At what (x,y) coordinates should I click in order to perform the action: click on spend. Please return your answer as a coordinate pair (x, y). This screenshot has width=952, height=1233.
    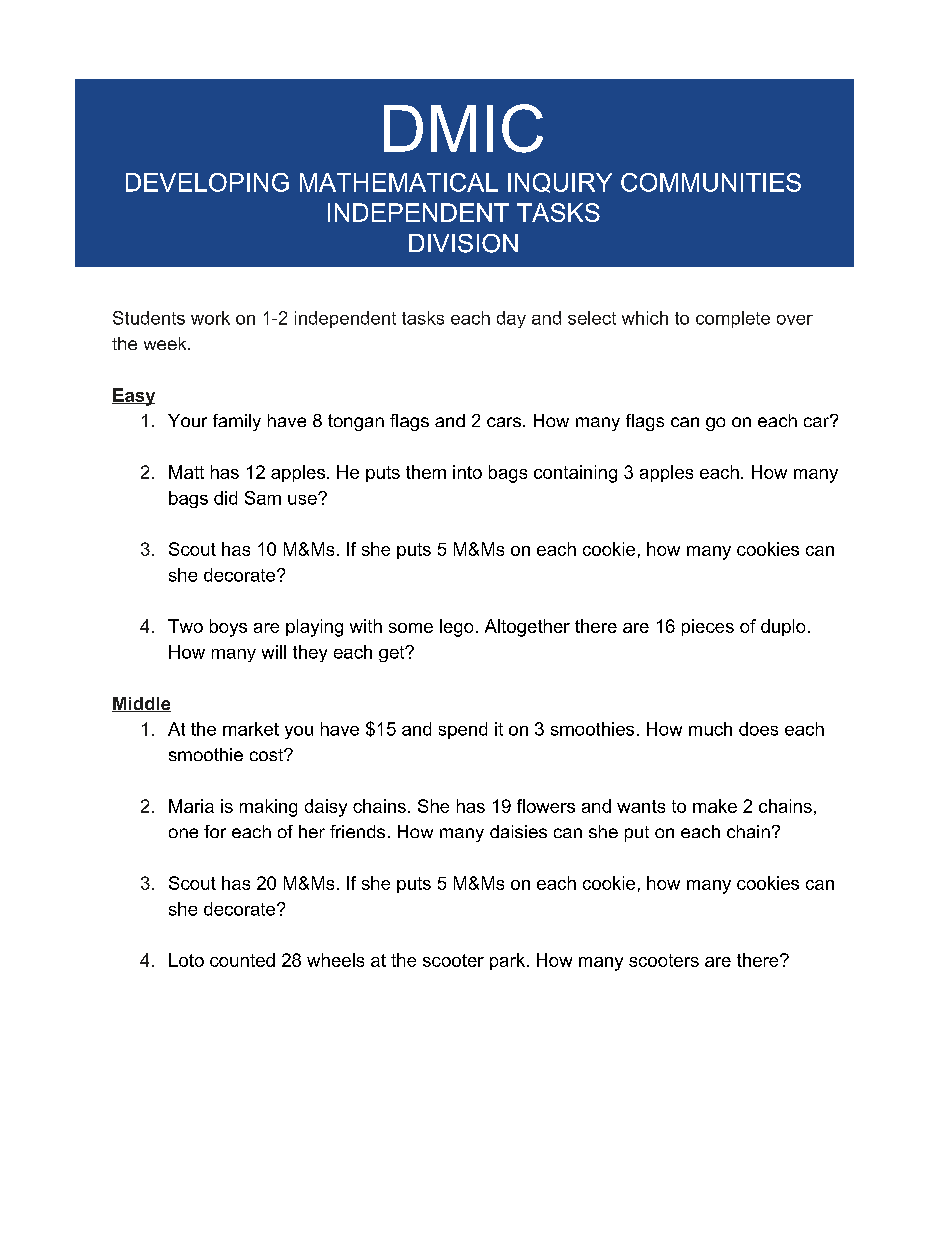
    Looking at the image, I should click on (463, 730).
